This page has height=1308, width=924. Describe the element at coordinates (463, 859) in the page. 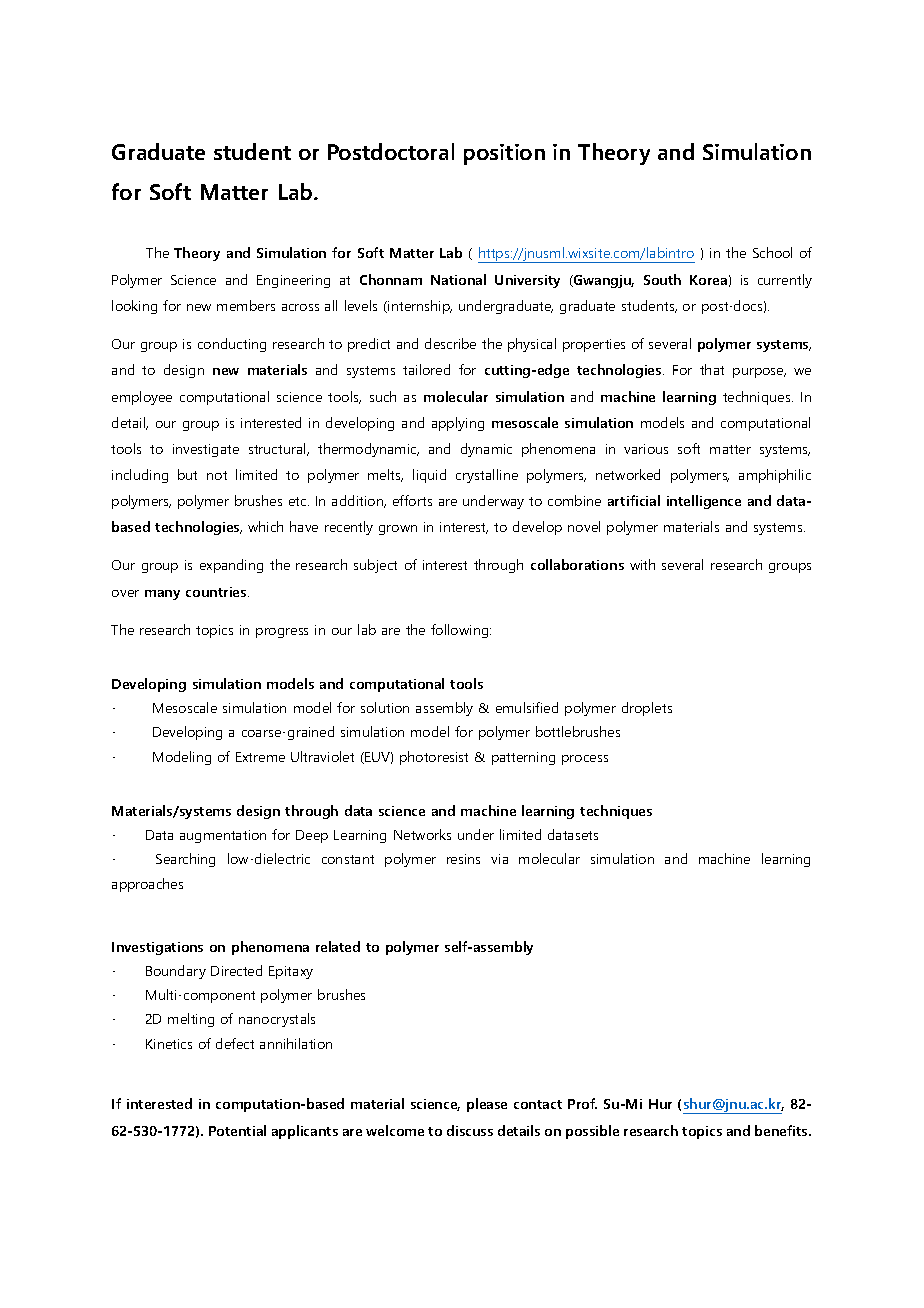

I see `resins` at that location.
